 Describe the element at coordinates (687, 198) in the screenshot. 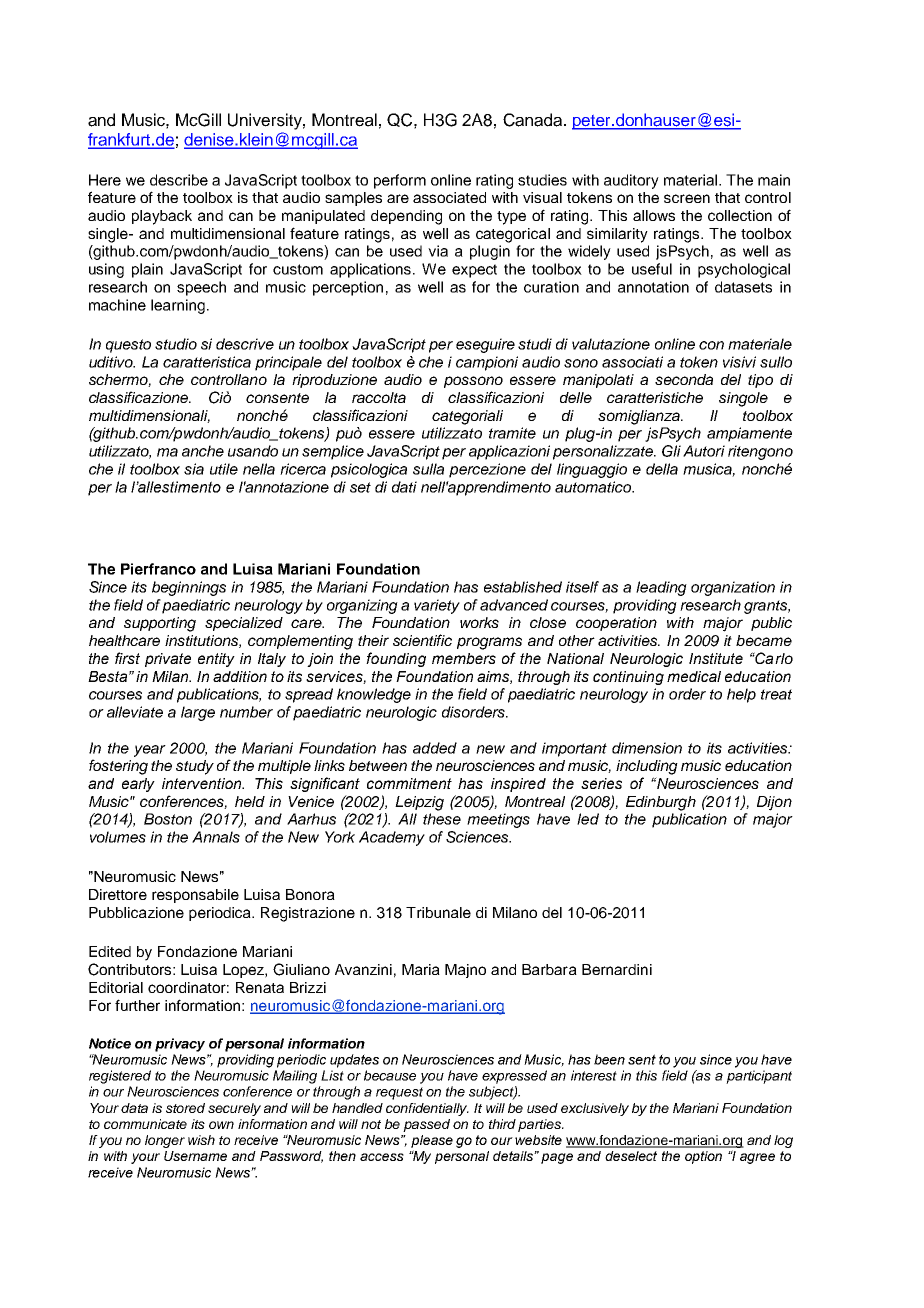

I see `screen` at that location.
